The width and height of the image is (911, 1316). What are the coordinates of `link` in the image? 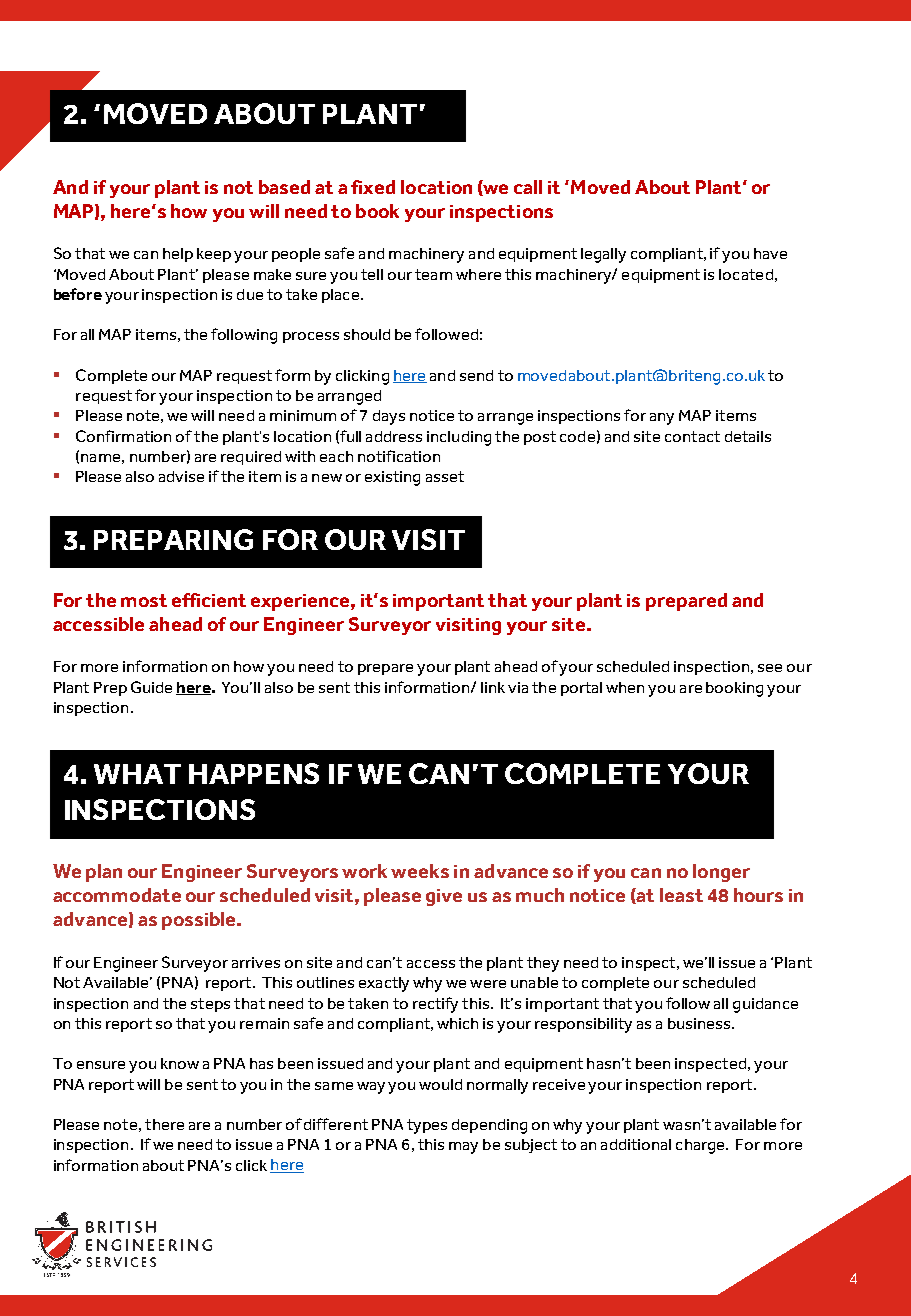 It's located at (493, 687).
